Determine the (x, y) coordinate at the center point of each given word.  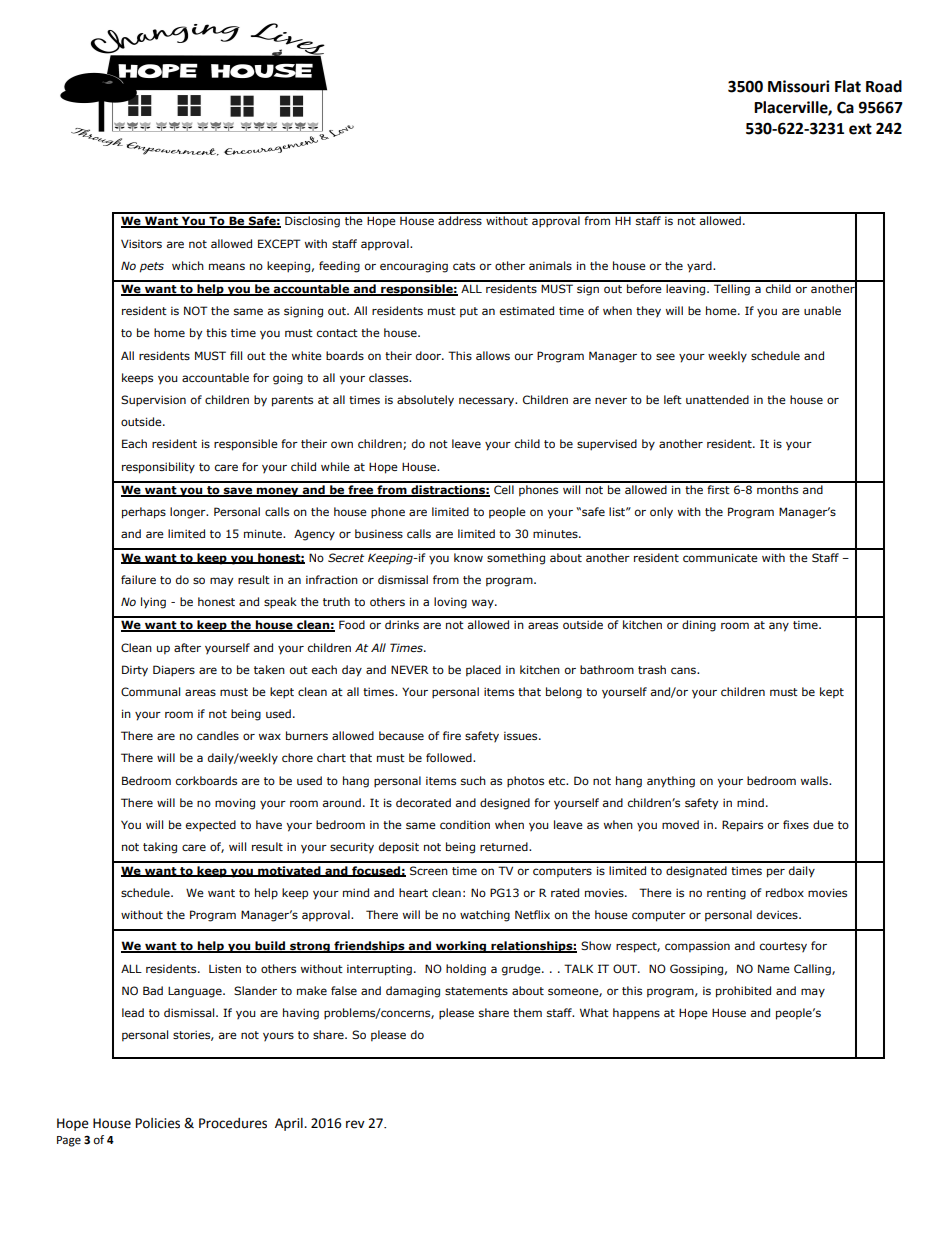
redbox (785, 892)
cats (464, 266)
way (484, 604)
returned (505, 846)
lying (153, 603)
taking (160, 848)
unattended (717, 399)
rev (355, 1124)
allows (493, 355)
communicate (720, 557)
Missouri (798, 86)
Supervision (153, 401)
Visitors (141, 243)
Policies (158, 1123)
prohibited (743, 992)
